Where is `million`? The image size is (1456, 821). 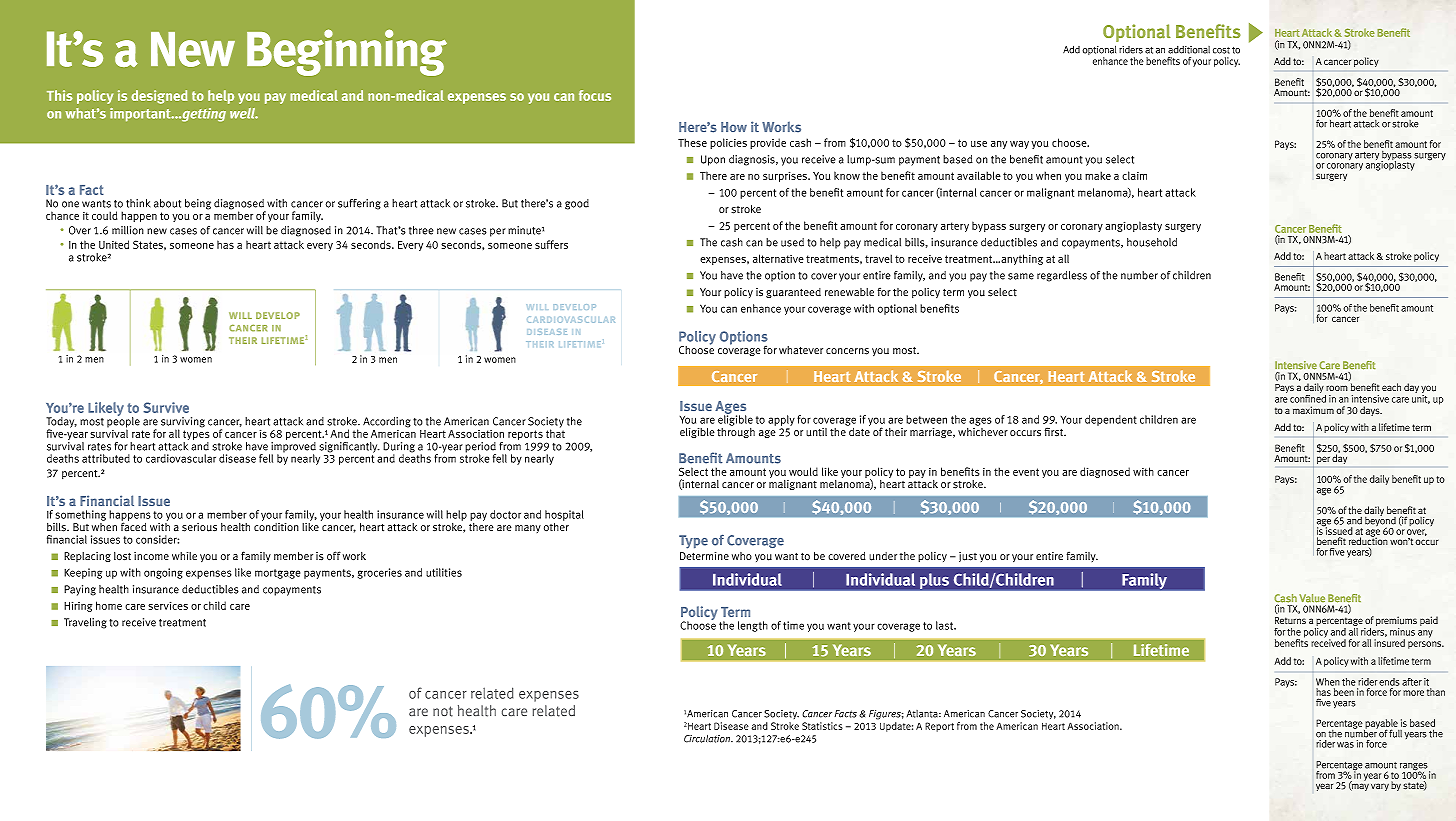
million is located at coordinates (128, 230).
